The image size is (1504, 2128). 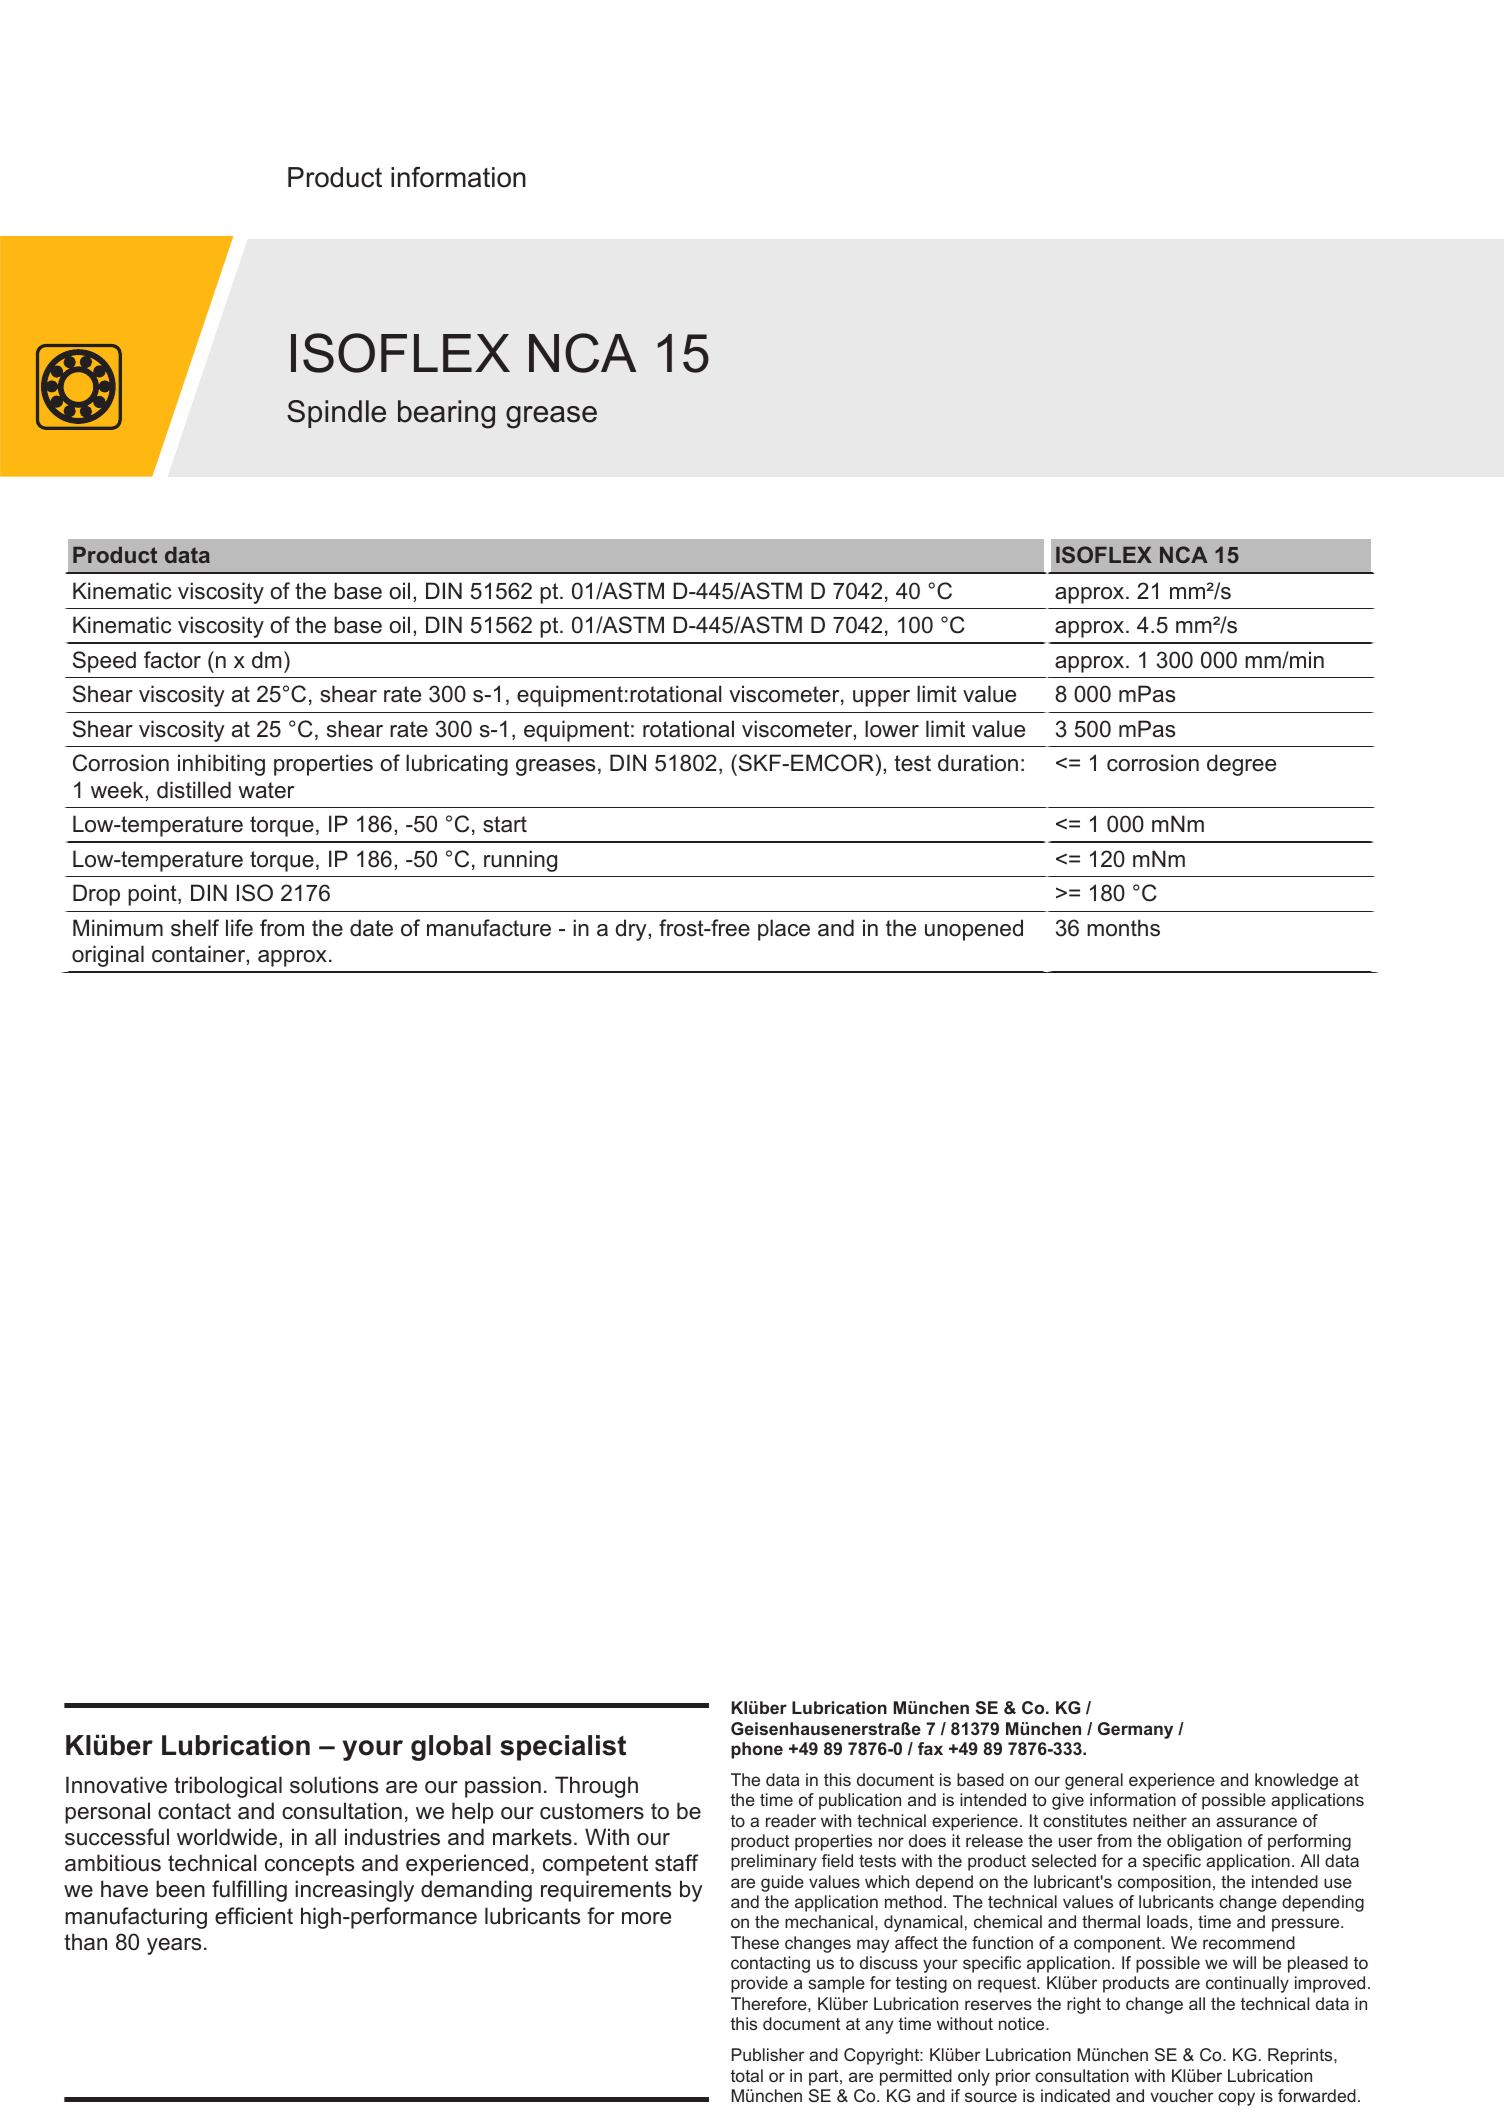 What do you see at coordinates (1241, 765) in the screenshot?
I see `degree` at bounding box center [1241, 765].
